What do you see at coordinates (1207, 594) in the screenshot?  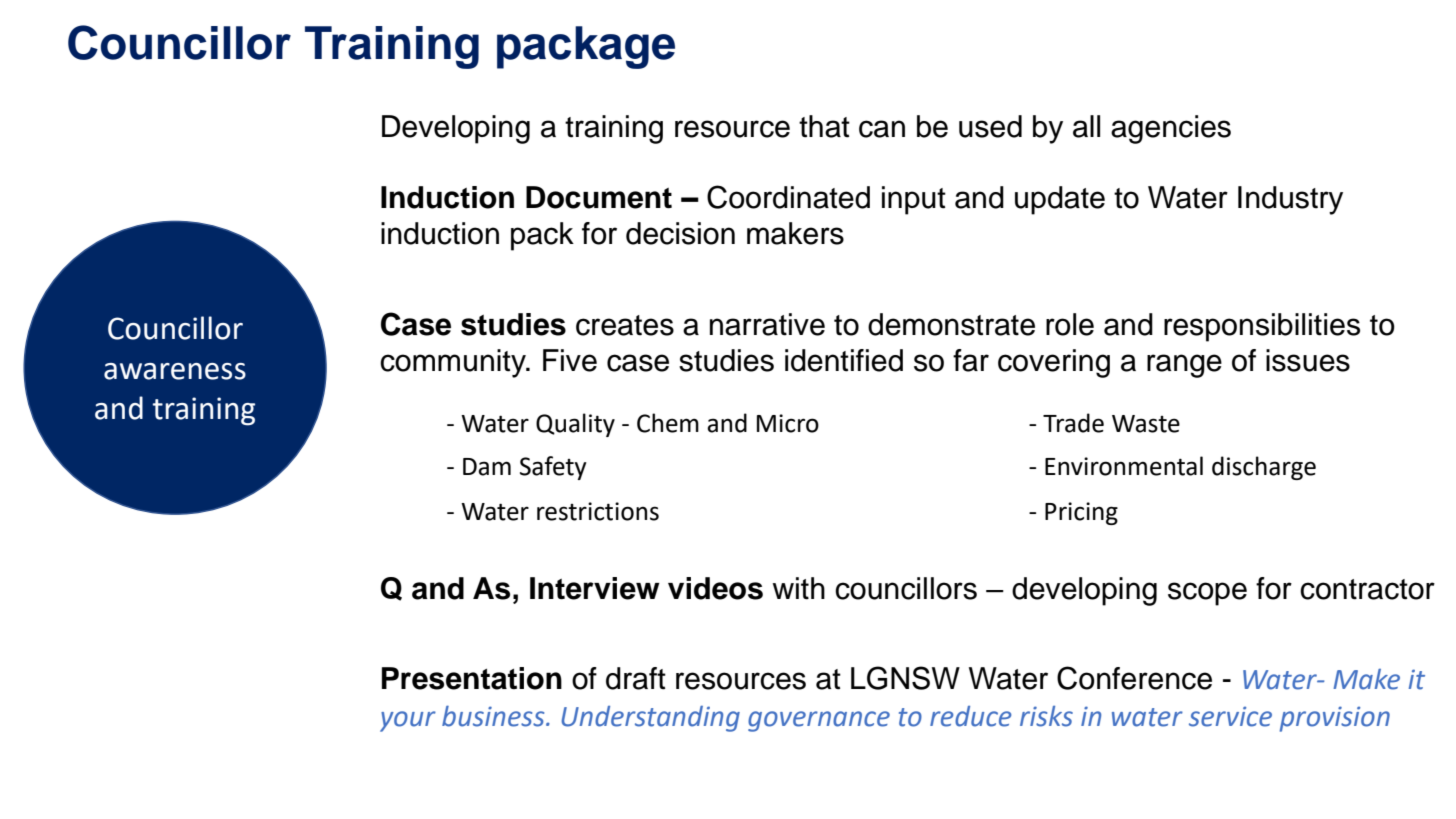 I see `scope` at bounding box center [1207, 594].
